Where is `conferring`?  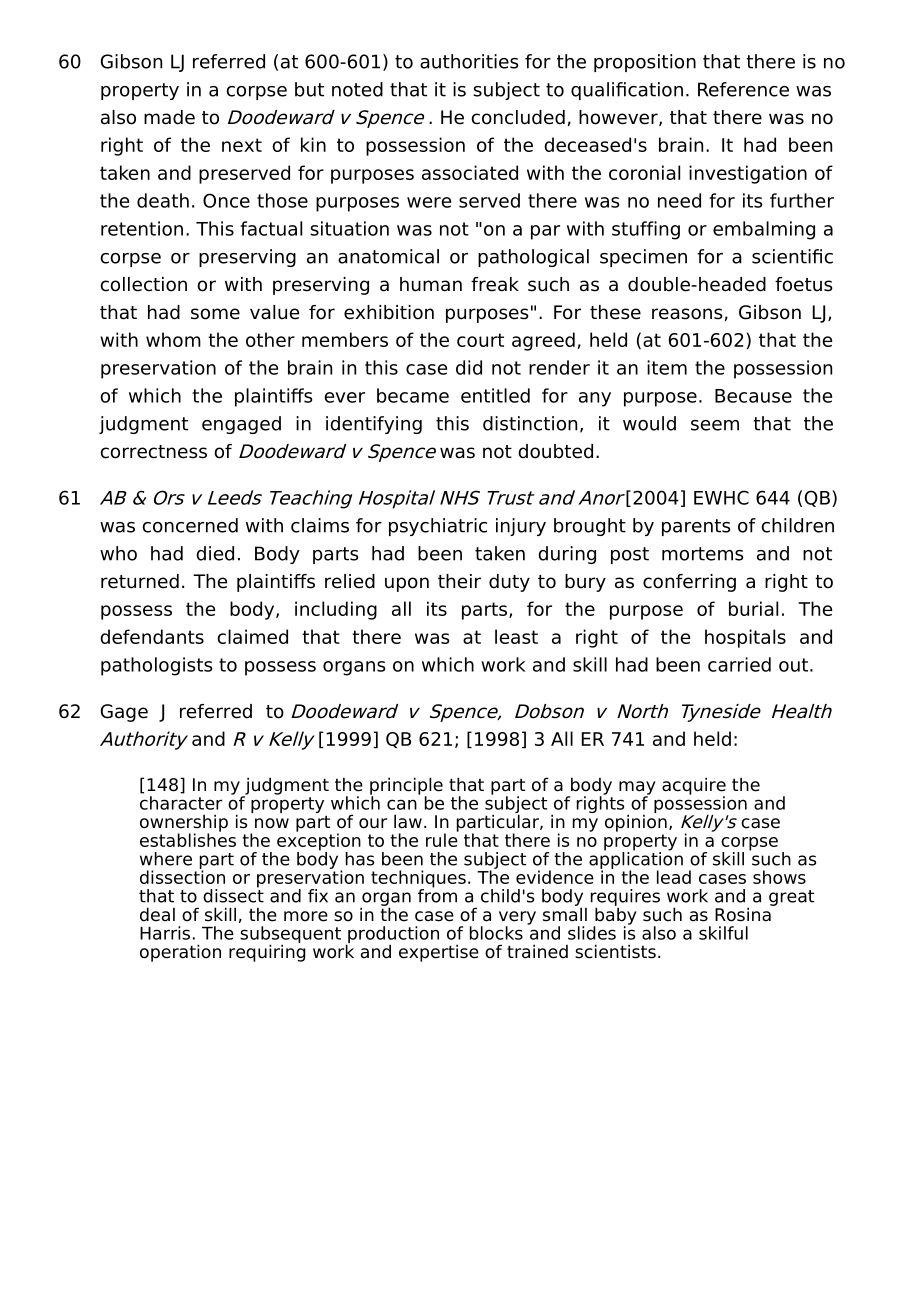 conferring is located at coordinates (689, 583).
